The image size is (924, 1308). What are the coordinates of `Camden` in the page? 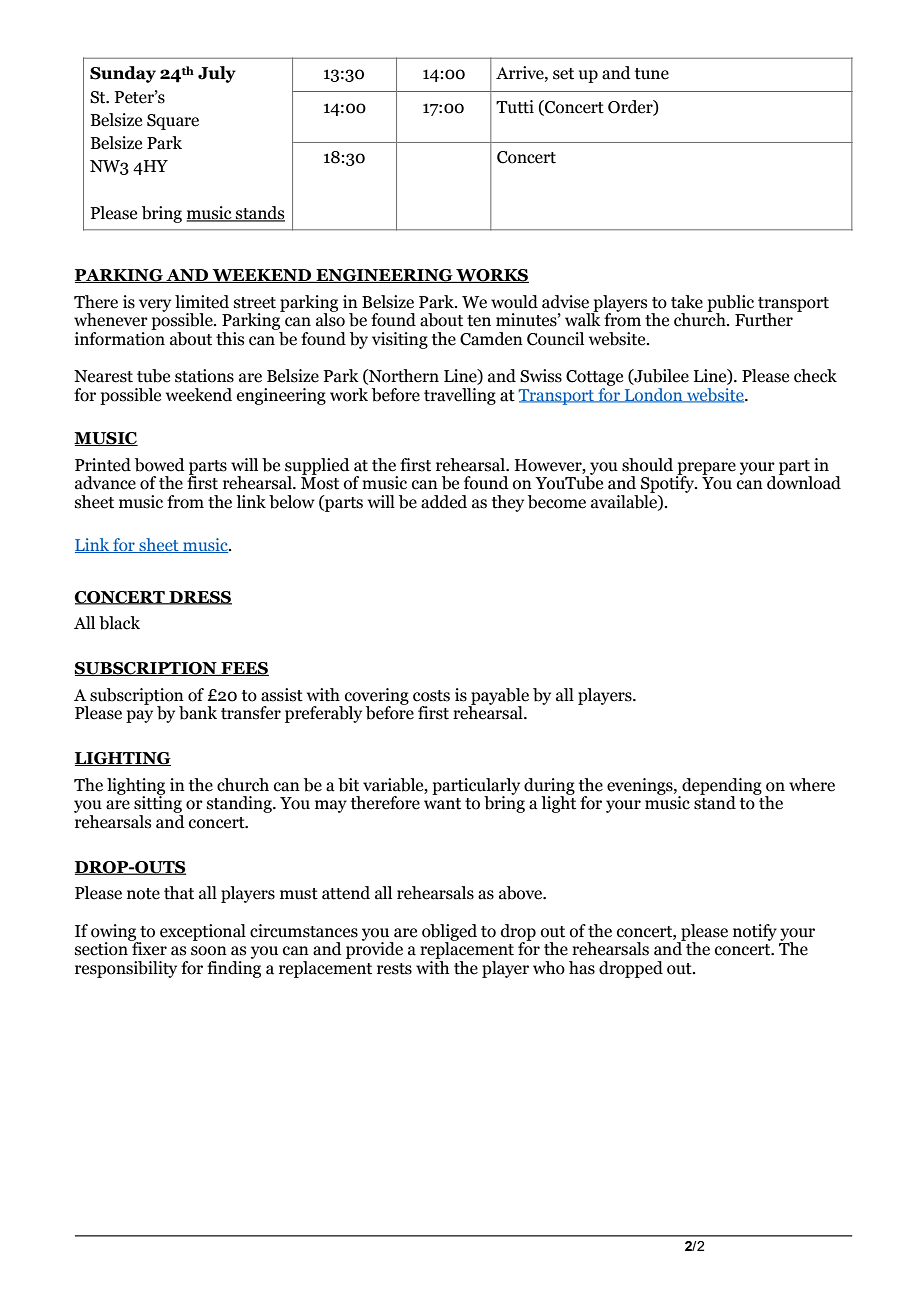 It's located at (491, 339).
